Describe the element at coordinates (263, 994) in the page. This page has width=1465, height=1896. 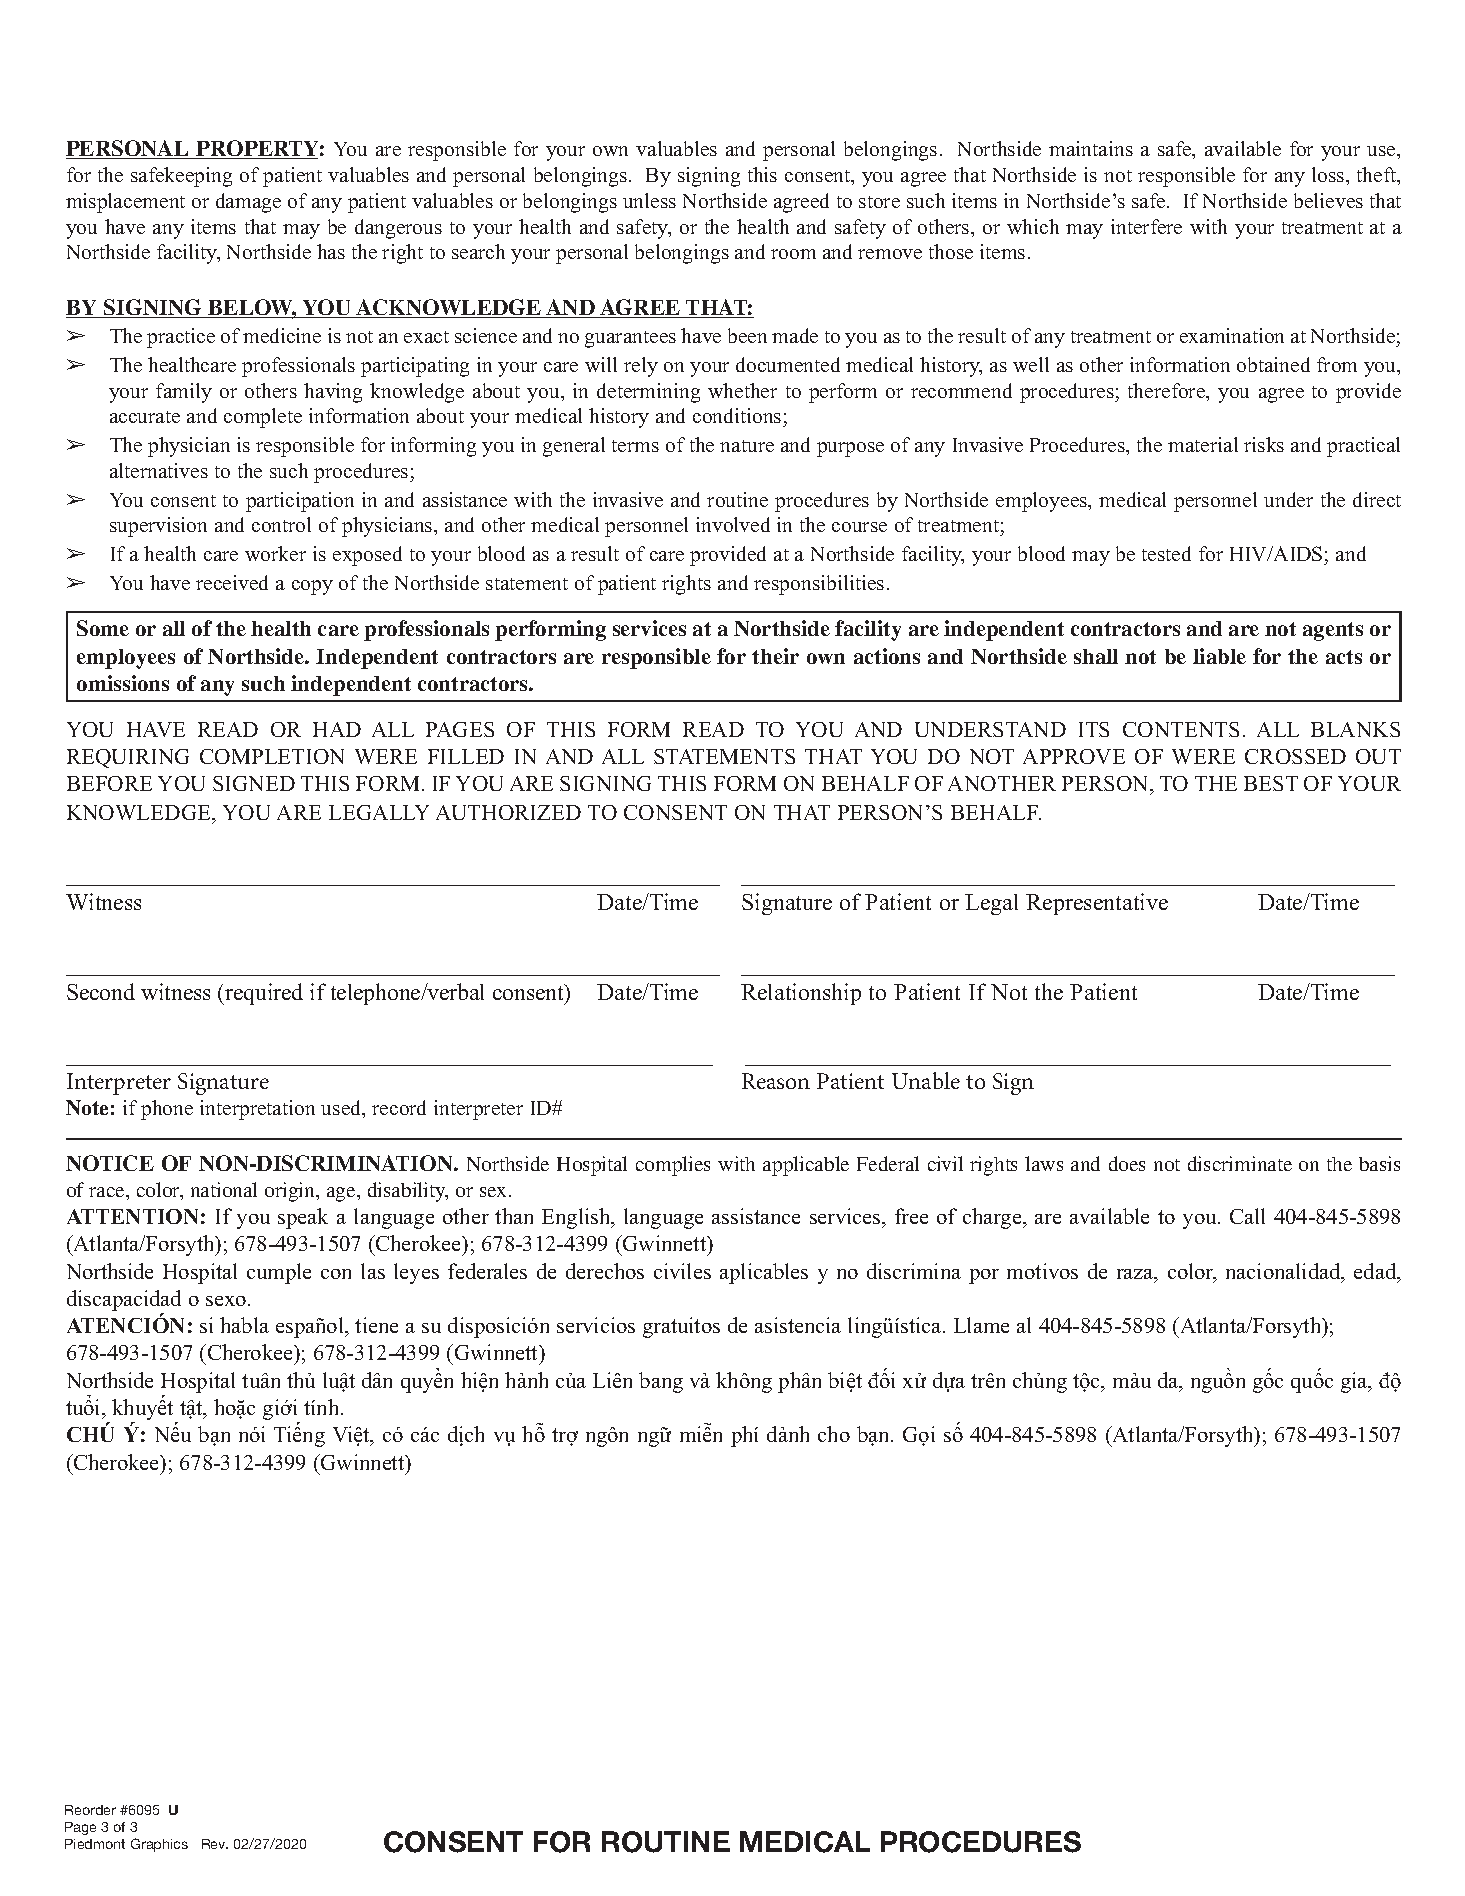
I see `required` at that location.
